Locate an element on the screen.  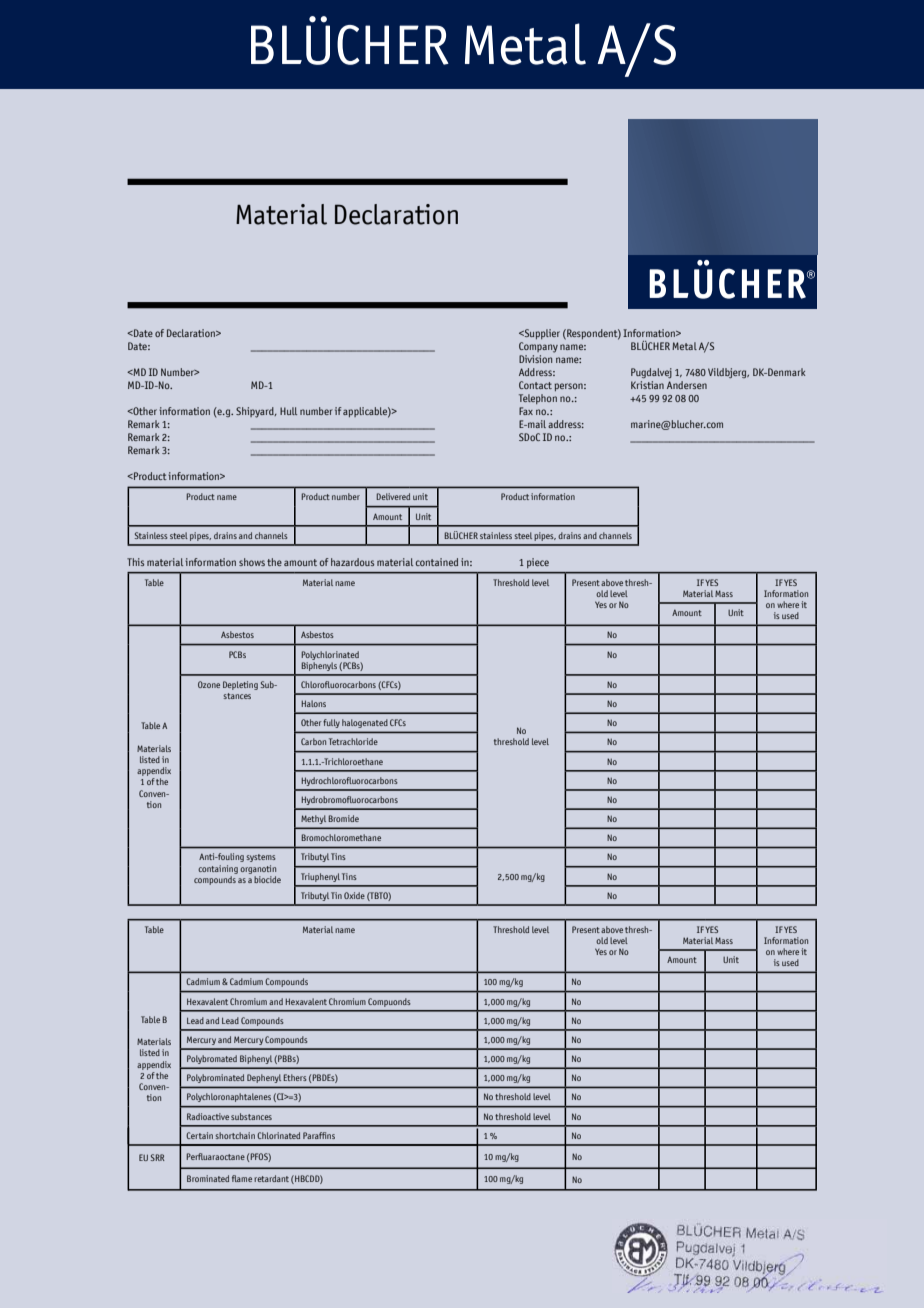
Shipyard is located at coordinates (256, 412).
